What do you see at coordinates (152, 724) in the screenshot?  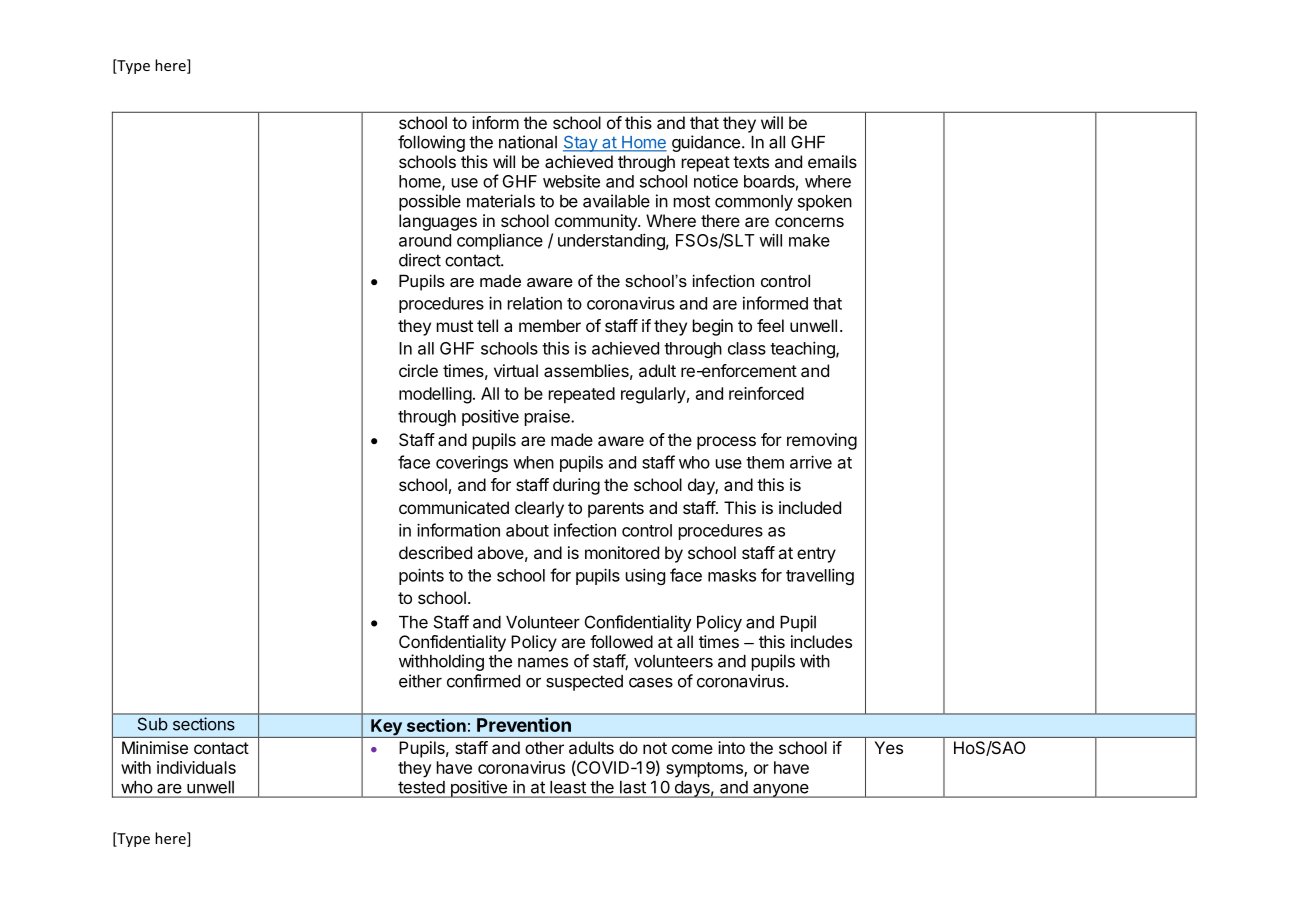 I see `Sub` at bounding box center [152, 724].
